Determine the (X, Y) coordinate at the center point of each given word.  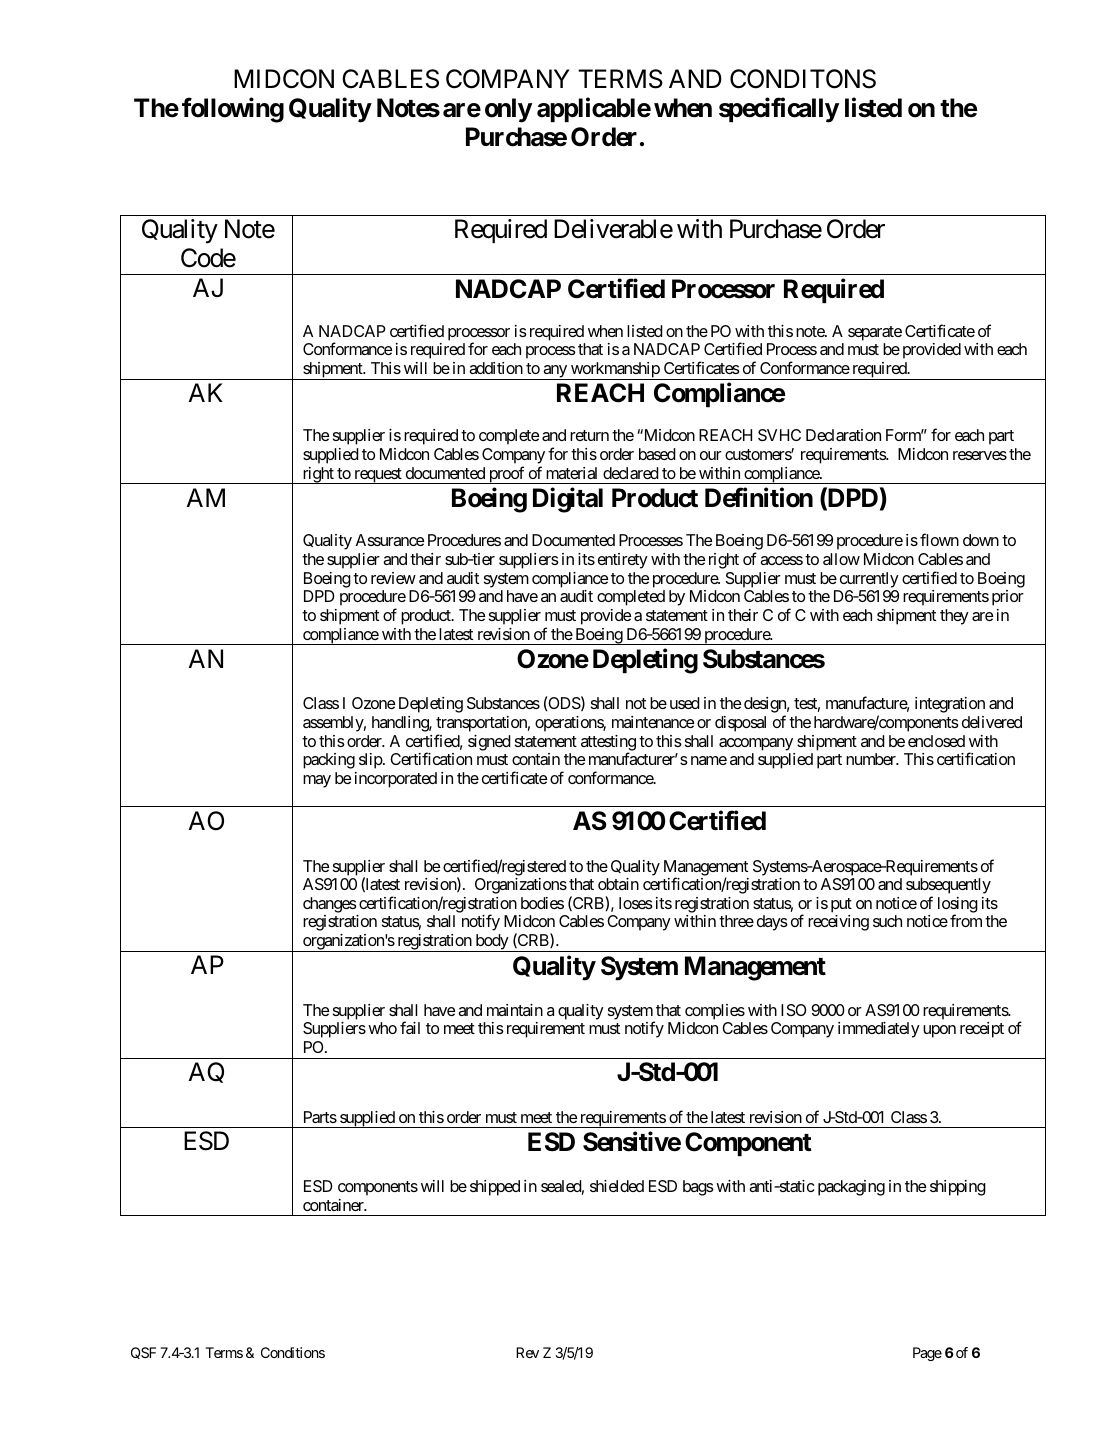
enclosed (936, 741)
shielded (617, 1186)
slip (371, 761)
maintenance (653, 722)
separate (875, 333)
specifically (779, 110)
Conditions (293, 1352)
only (508, 110)
